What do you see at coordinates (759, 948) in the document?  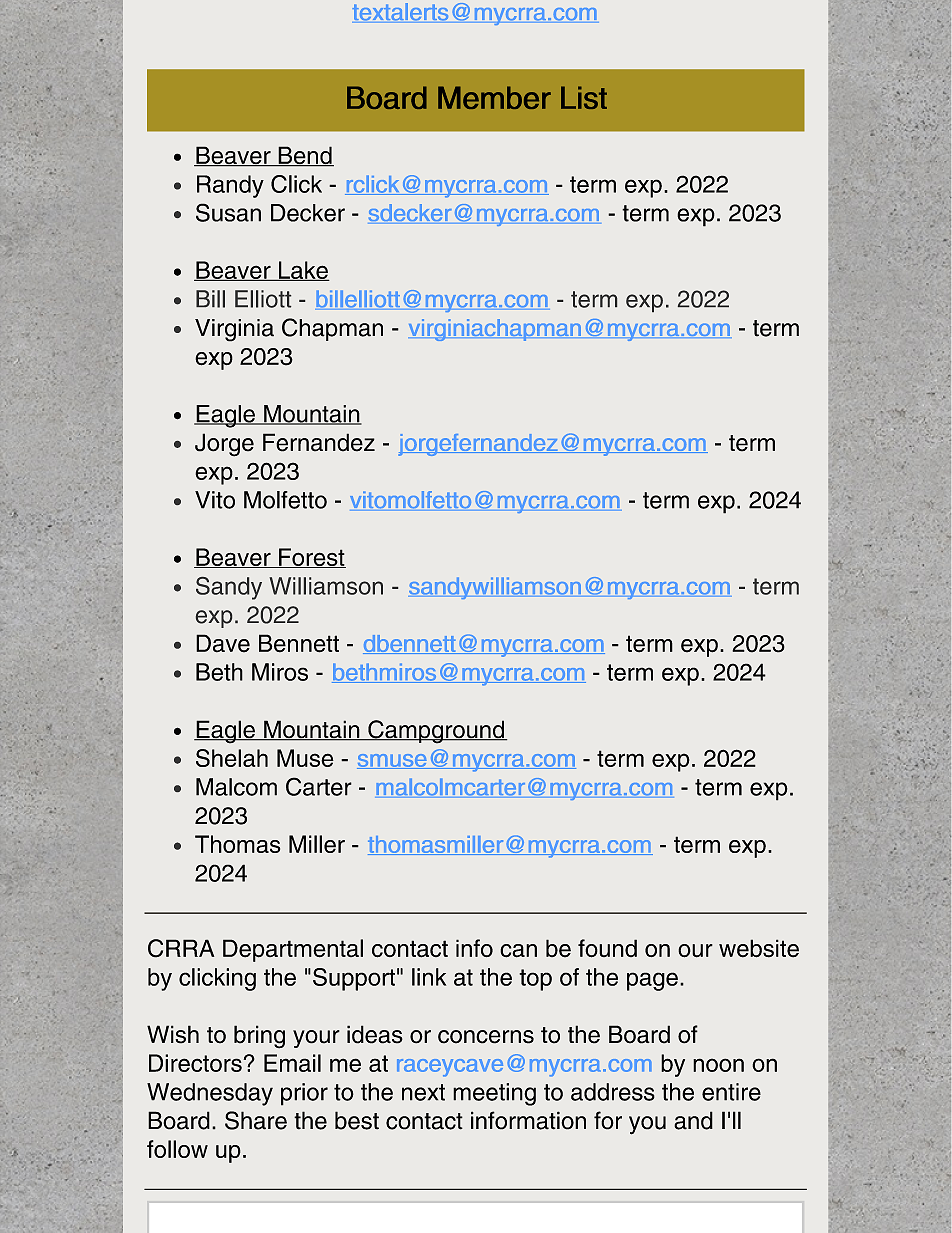 I see `website` at bounding box center [759, 948].
